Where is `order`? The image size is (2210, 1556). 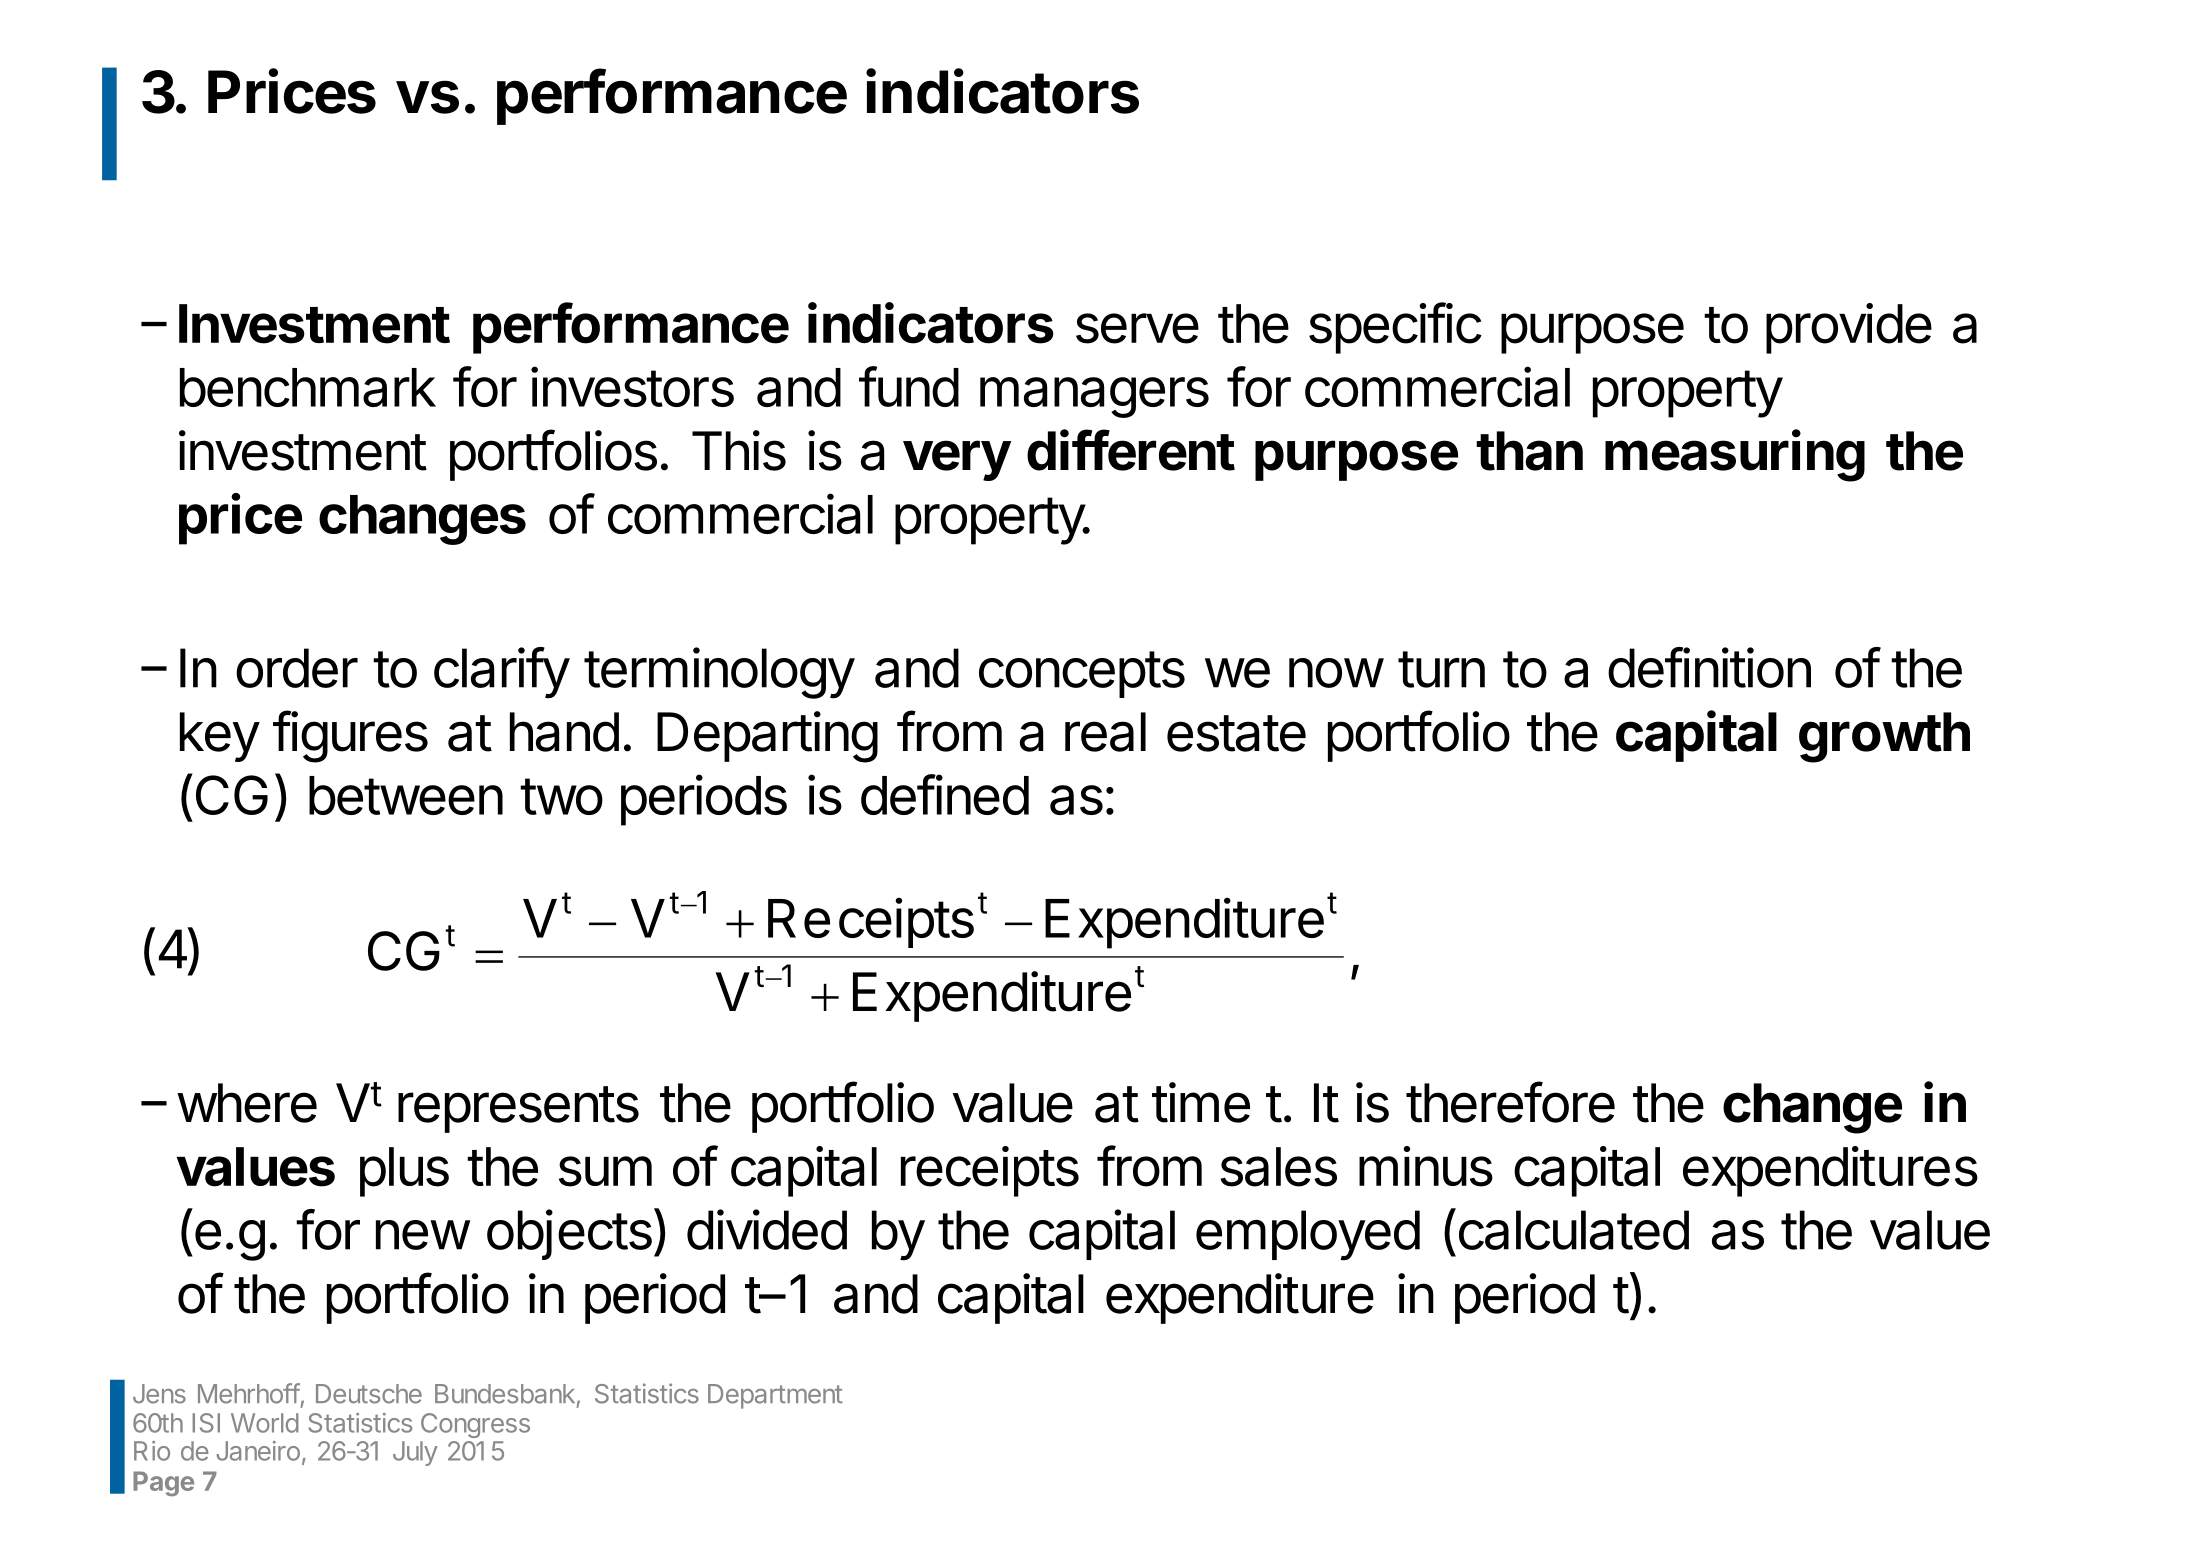 order is located at coordinates (297, 668).
